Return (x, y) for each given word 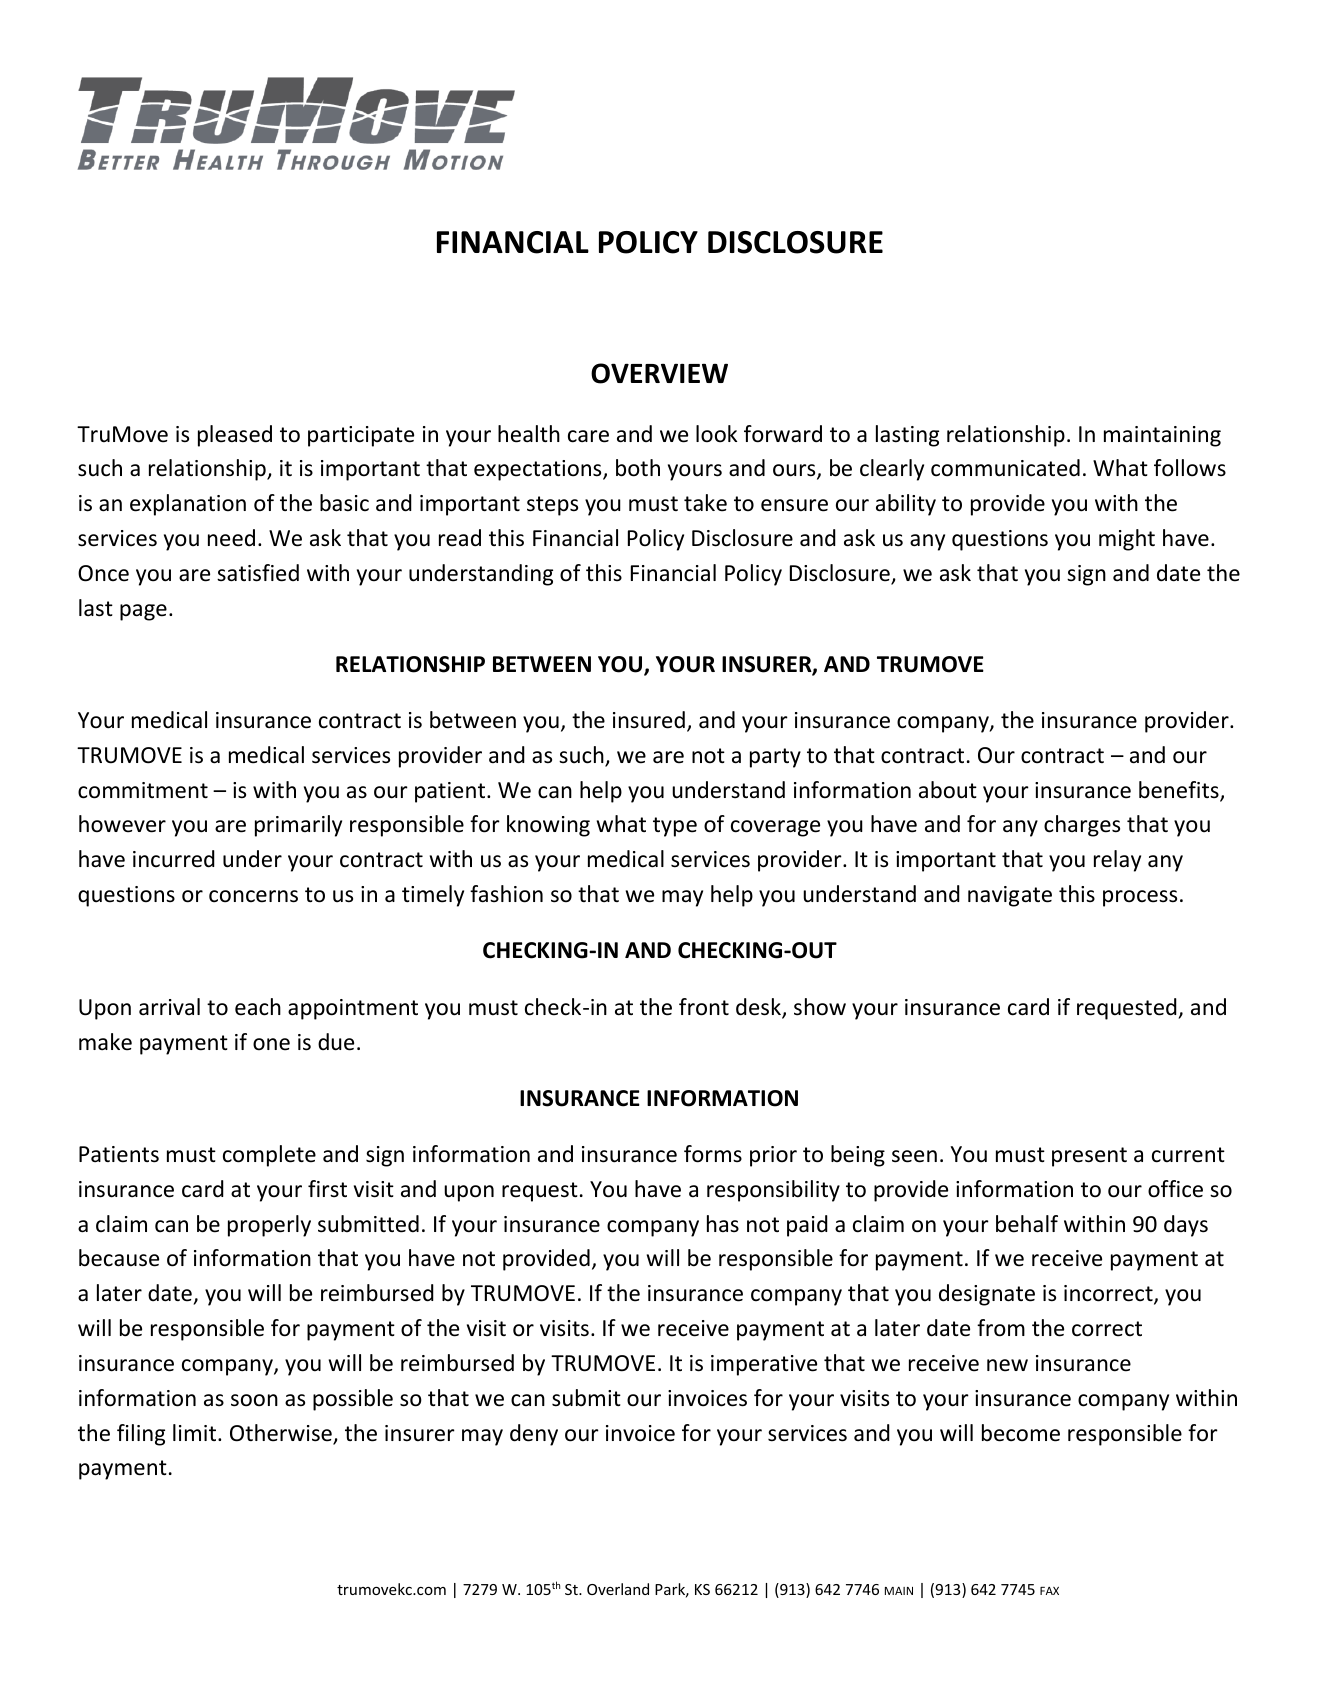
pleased (235, 436)
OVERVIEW (659, 373)
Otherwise (282, 1434)
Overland (618, 1589)
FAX (1049, 1591)
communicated (1005, 468)
